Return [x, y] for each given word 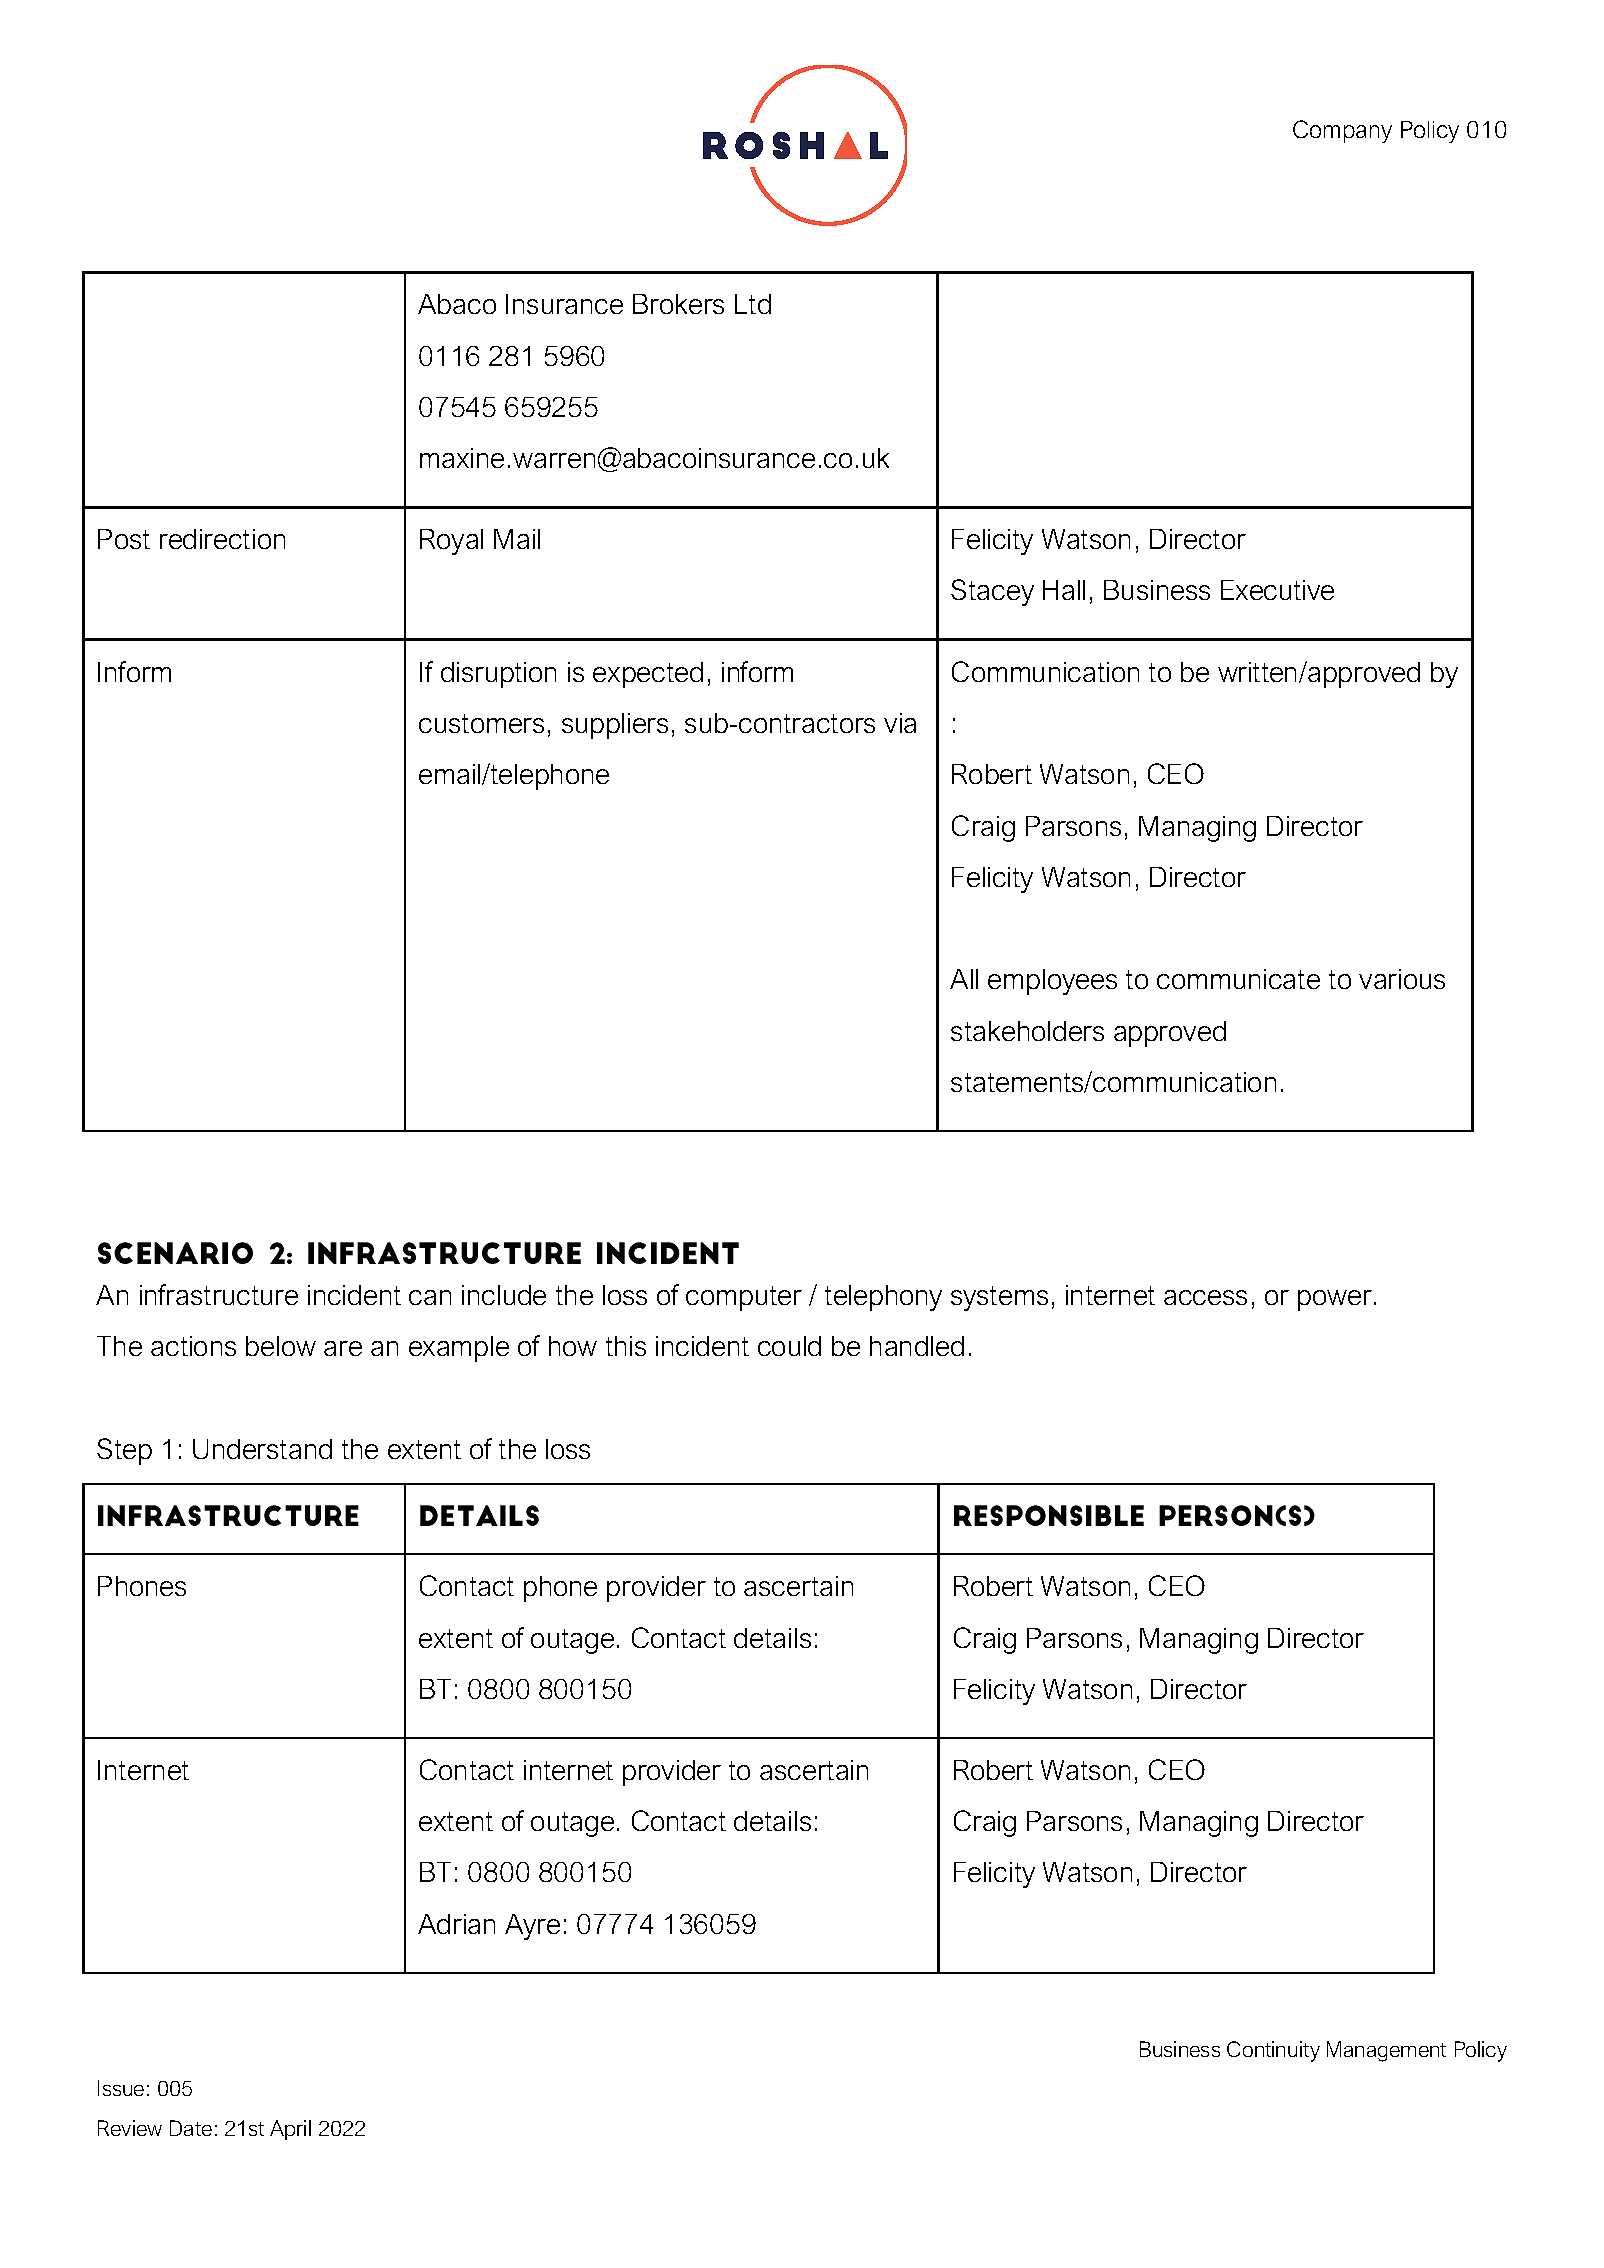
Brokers [678, 304]
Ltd [753, 304]
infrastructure [219, 1294]
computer [744, 1298]
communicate [1238, 979]
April [290, 2130]
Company [1342, 131]
